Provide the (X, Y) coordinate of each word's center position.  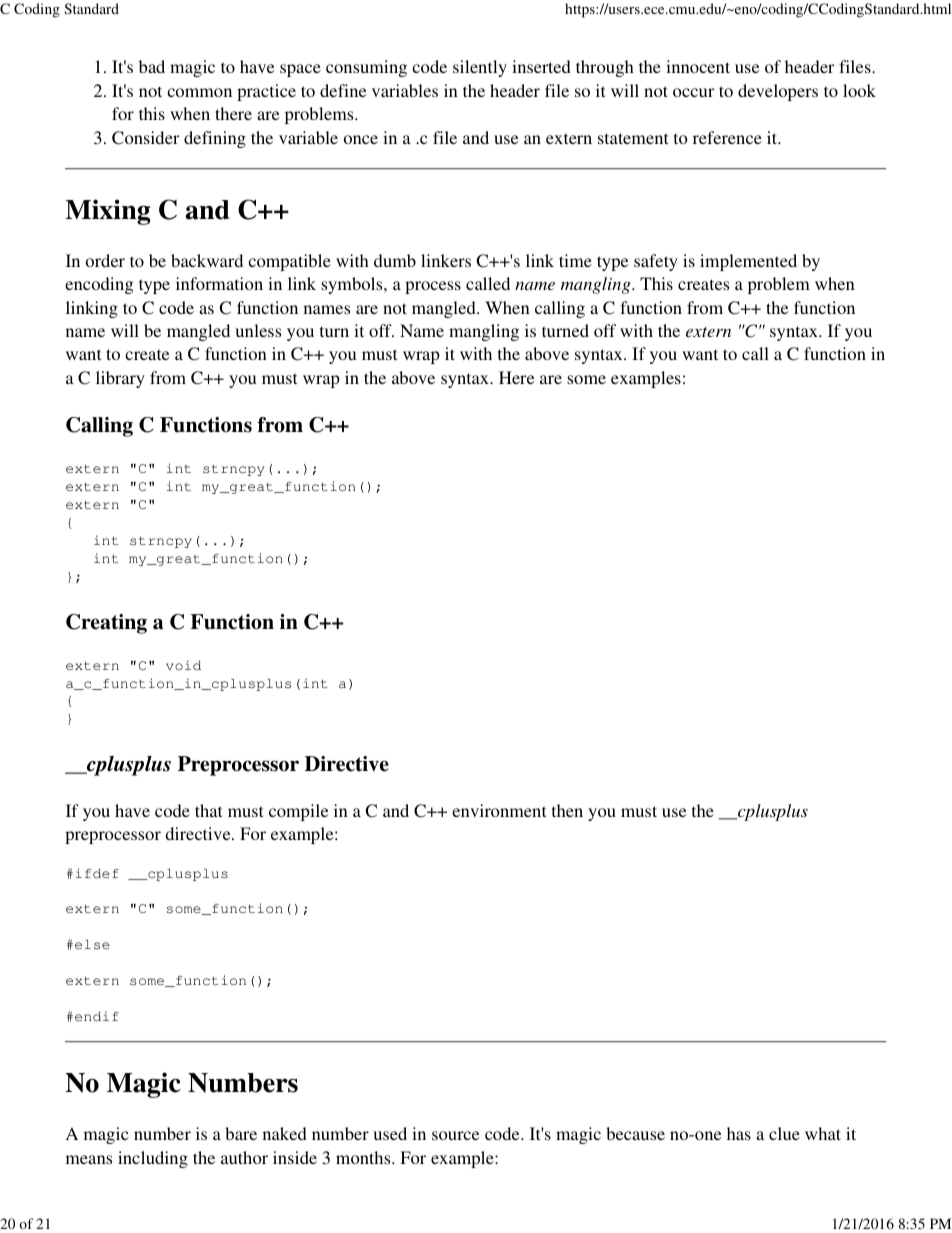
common (199, 92)
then (567, 810)
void (183, 665)
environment (499, 810)
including (153, 1159)
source (455, 1135)
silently (480, 68)
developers (778, 92)
